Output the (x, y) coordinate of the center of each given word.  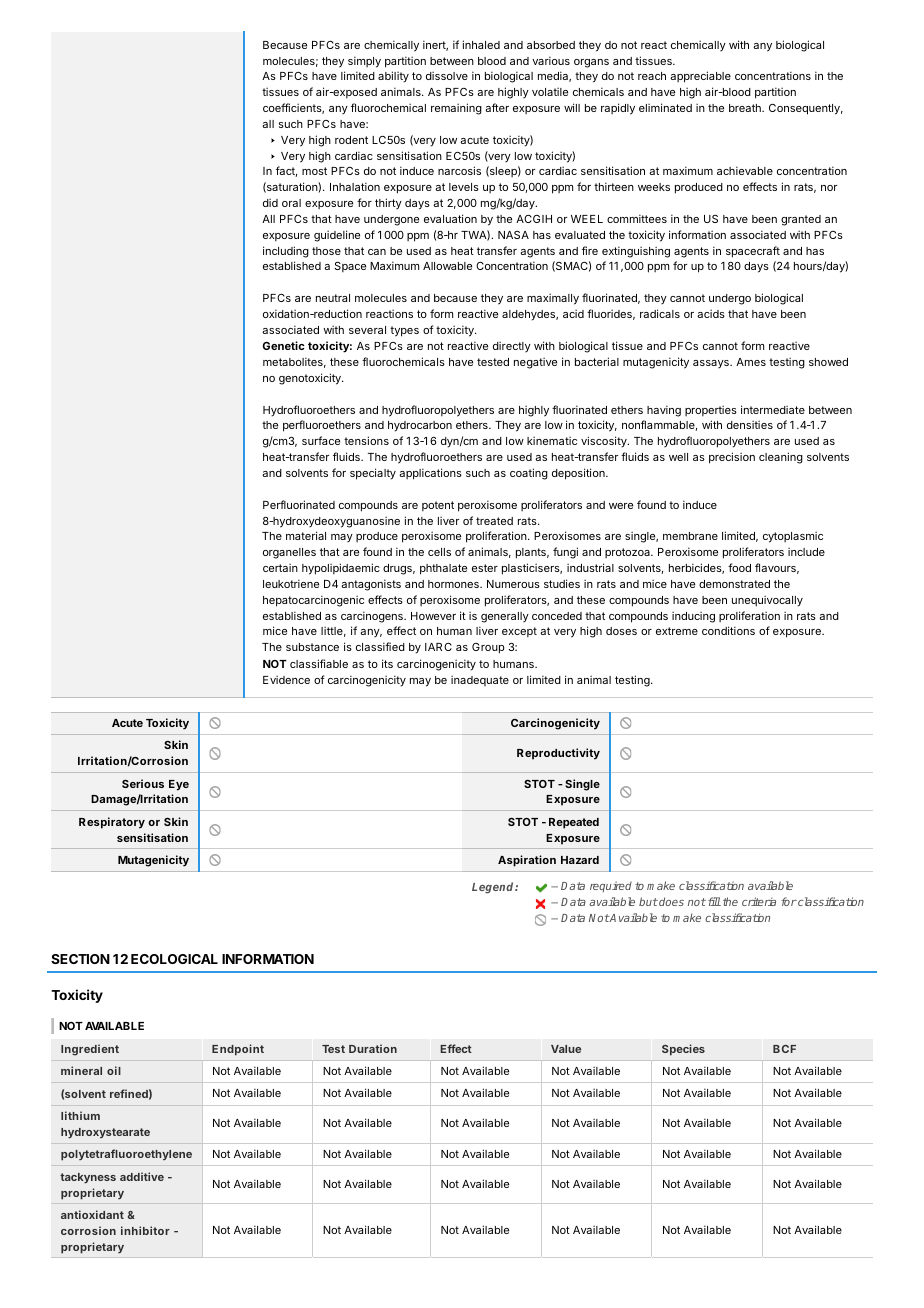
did (270, 202)
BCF (784, 1049)
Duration (373, 1048)
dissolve (447, 75)
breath (746, 108)
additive (142, 1176)
